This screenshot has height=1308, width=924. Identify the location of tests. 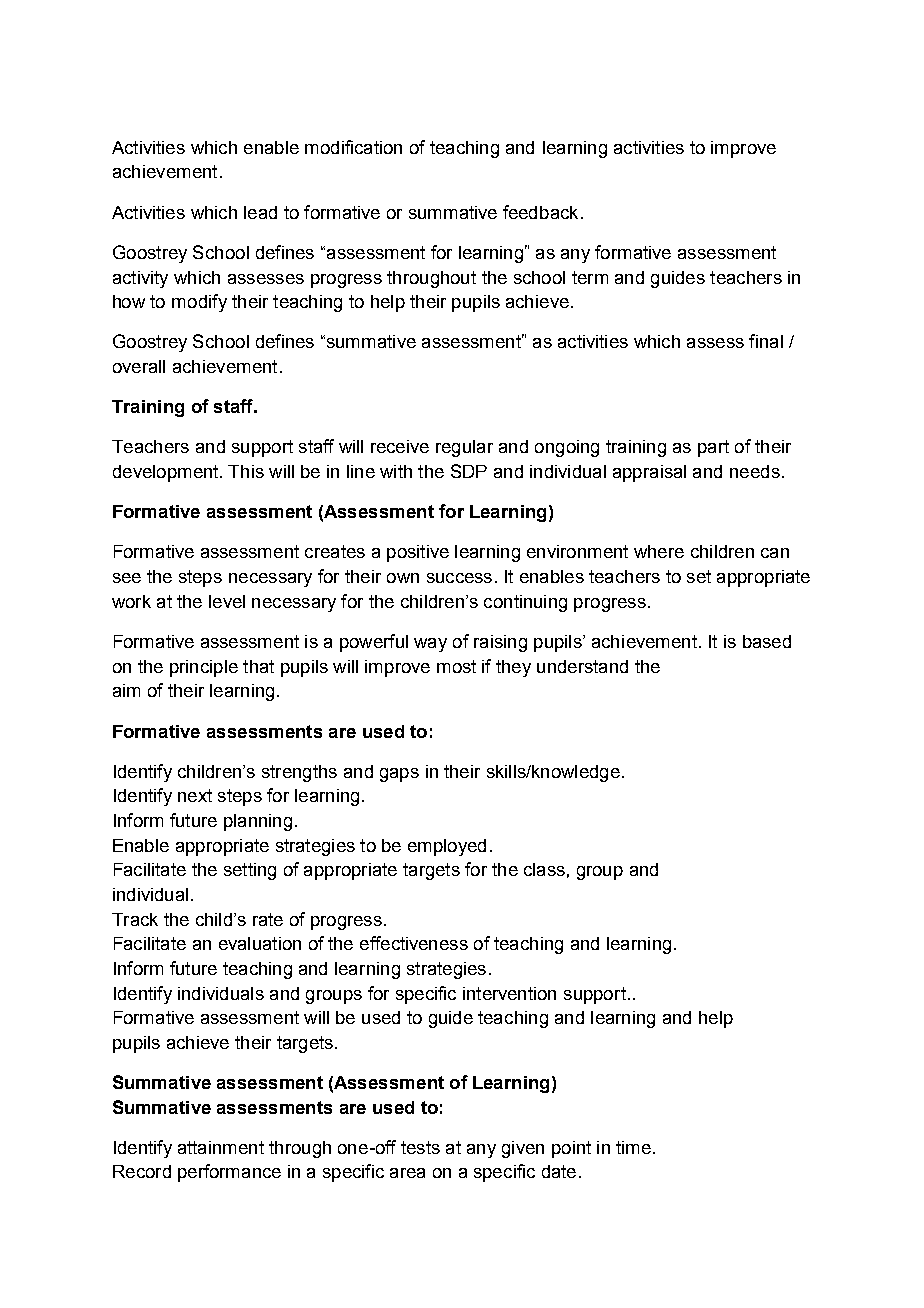
(420, 1147).
